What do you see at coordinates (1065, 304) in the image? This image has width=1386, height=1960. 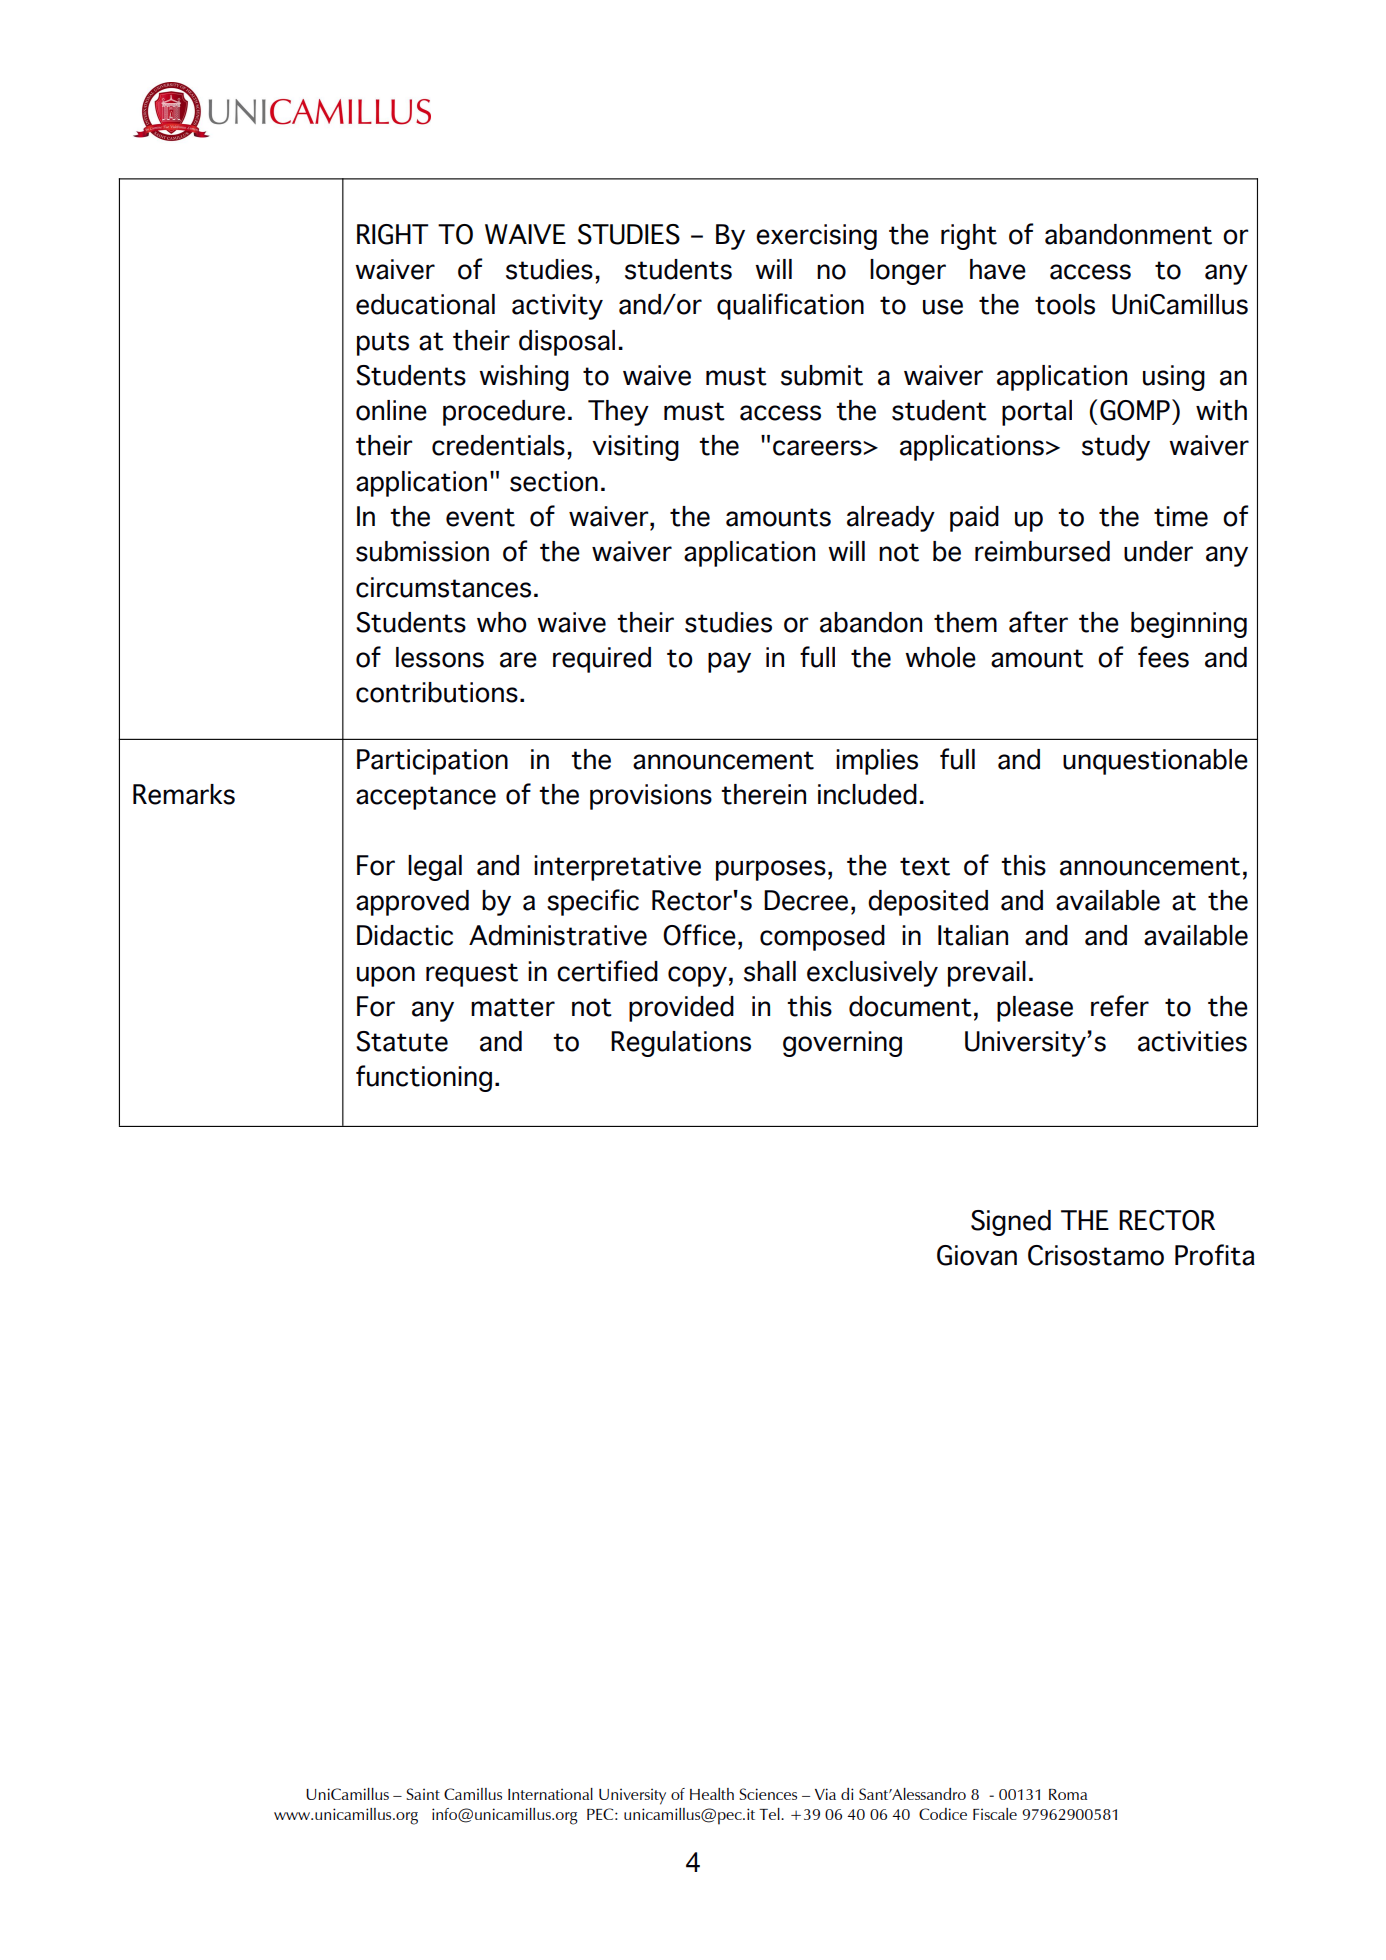 I see `tools` at bounding box center [1065, 304].
